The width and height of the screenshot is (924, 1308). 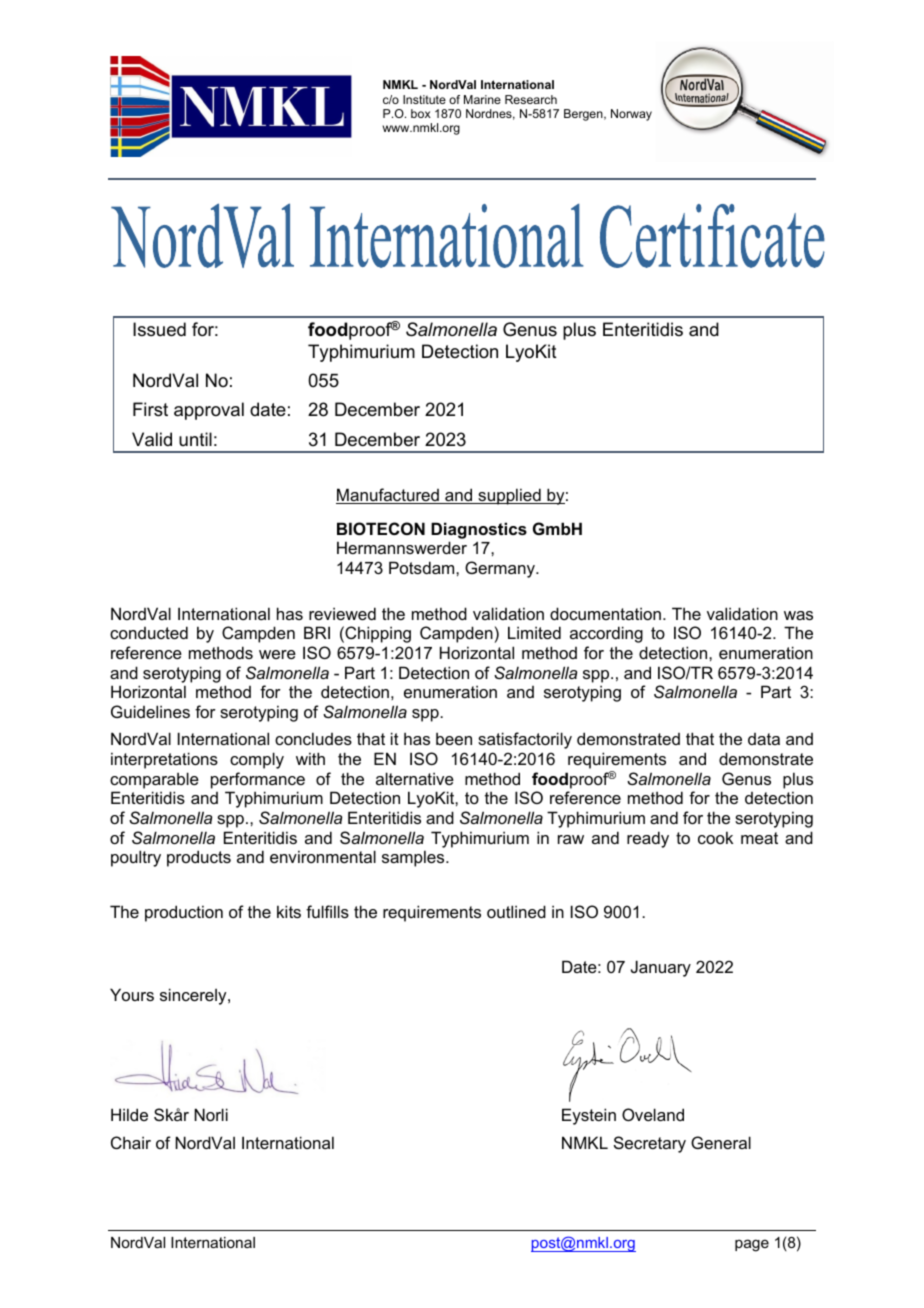 What do you see at coordinates (715, 837) in the screenshot?
I see `cook` at bounding box center [715, 837].
